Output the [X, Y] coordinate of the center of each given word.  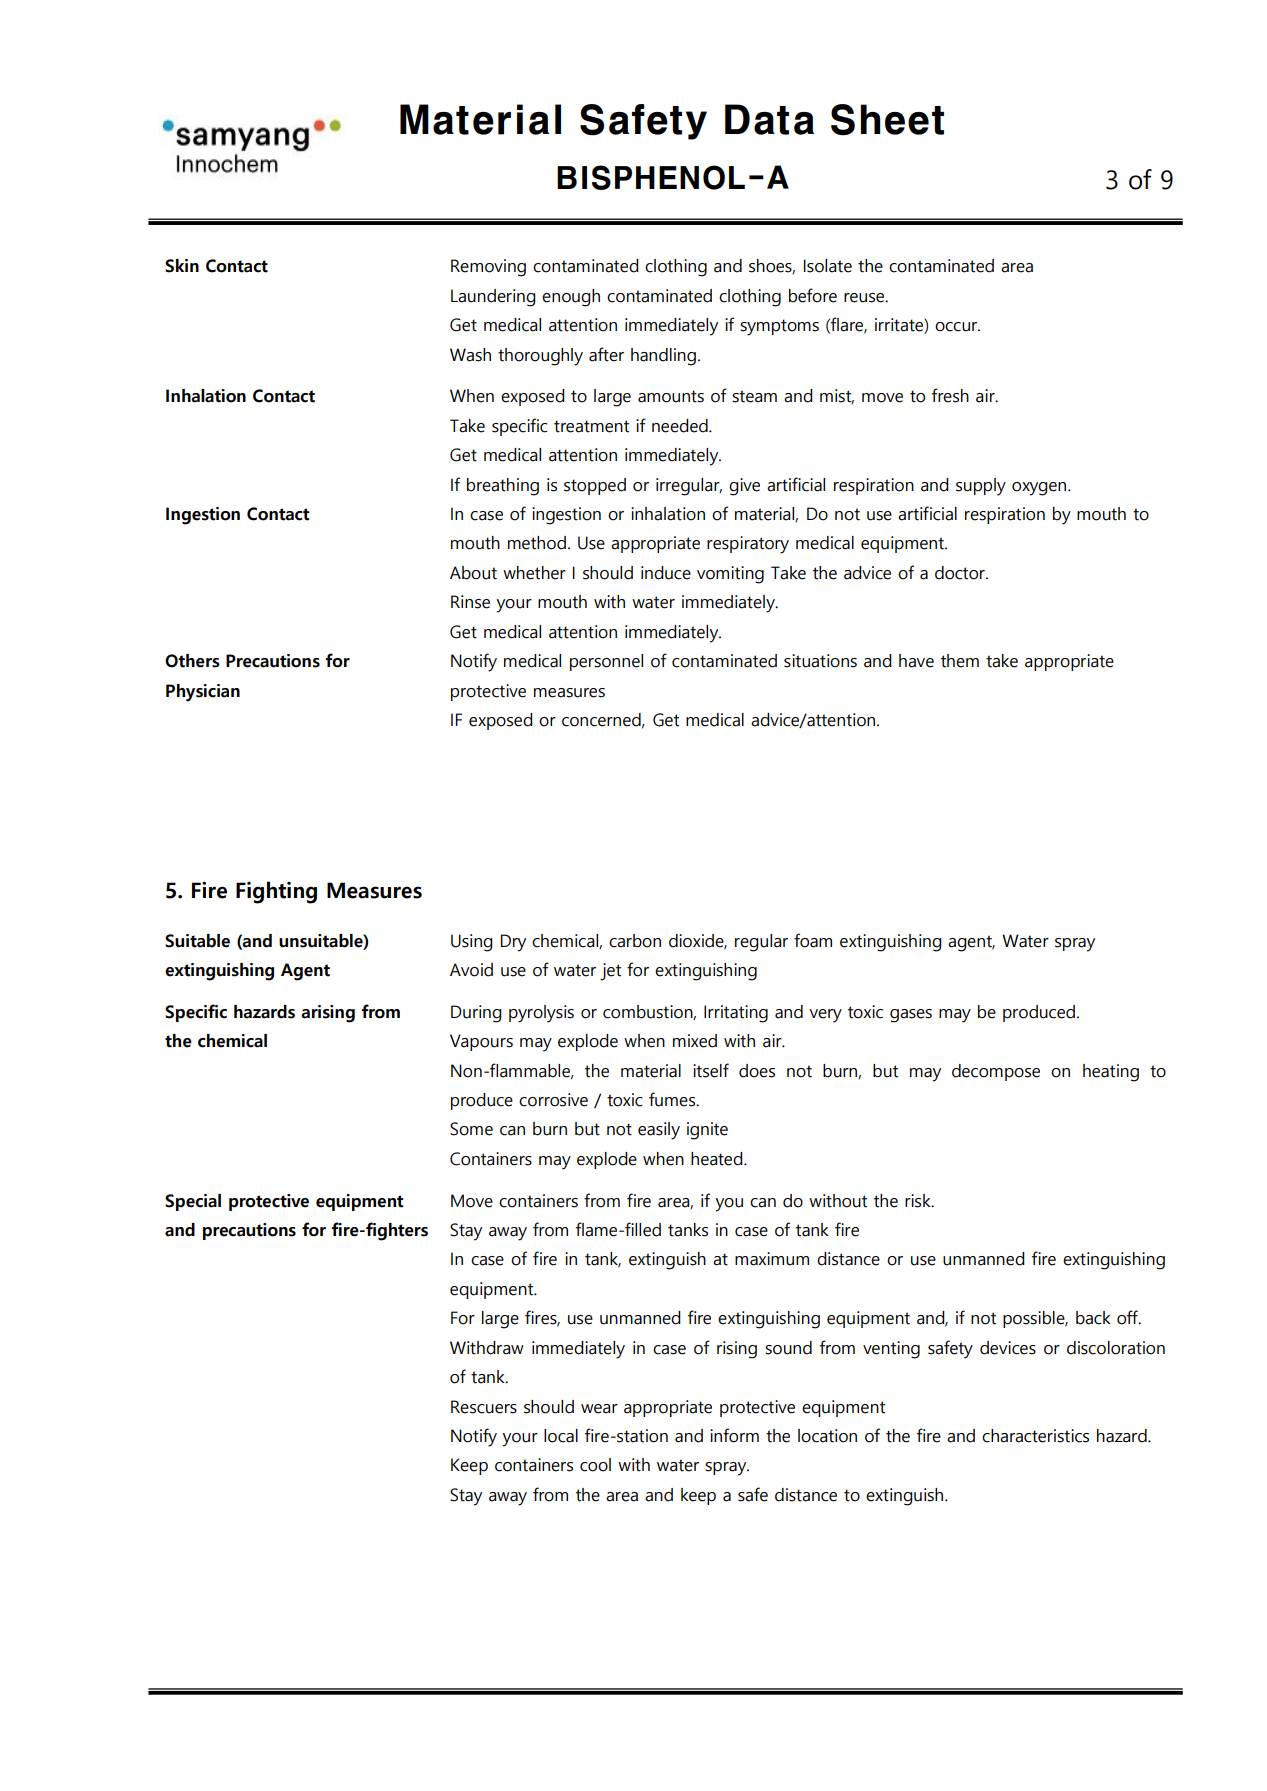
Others [192, 661]
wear [599, 1409]
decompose [996, 1072]
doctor [961, 573]
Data [769, 119]
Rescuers [484, 1407]
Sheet [887, 120]
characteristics [1035, 1436]
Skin [182, 266]
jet [610, 972]
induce [666, 573]
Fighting [276, 892]
